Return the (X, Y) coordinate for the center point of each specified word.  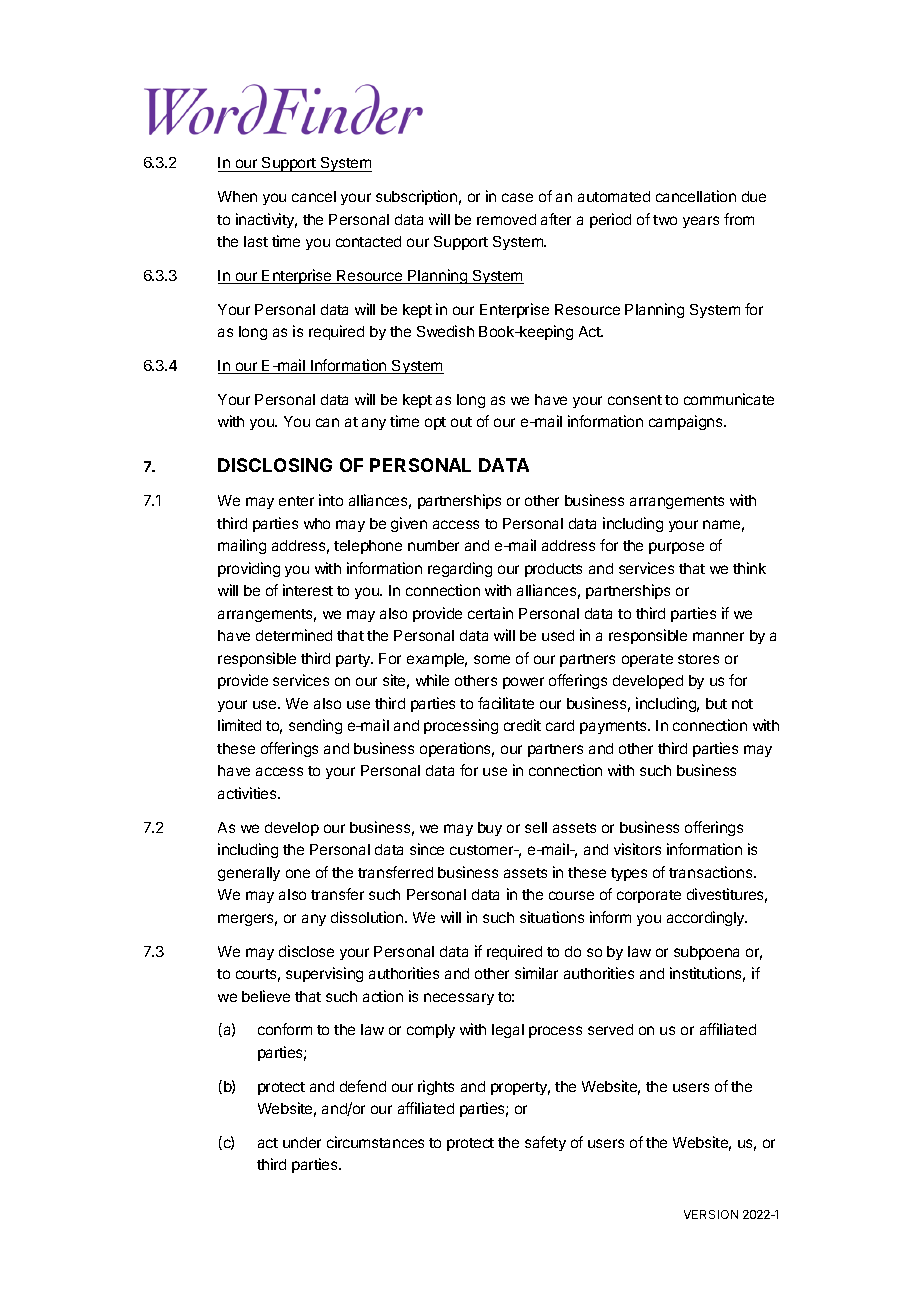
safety (545, 1143)
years (701, 222)
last (256, 241)
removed (506, 219)
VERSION (711, 1214)
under (302, 1142)
